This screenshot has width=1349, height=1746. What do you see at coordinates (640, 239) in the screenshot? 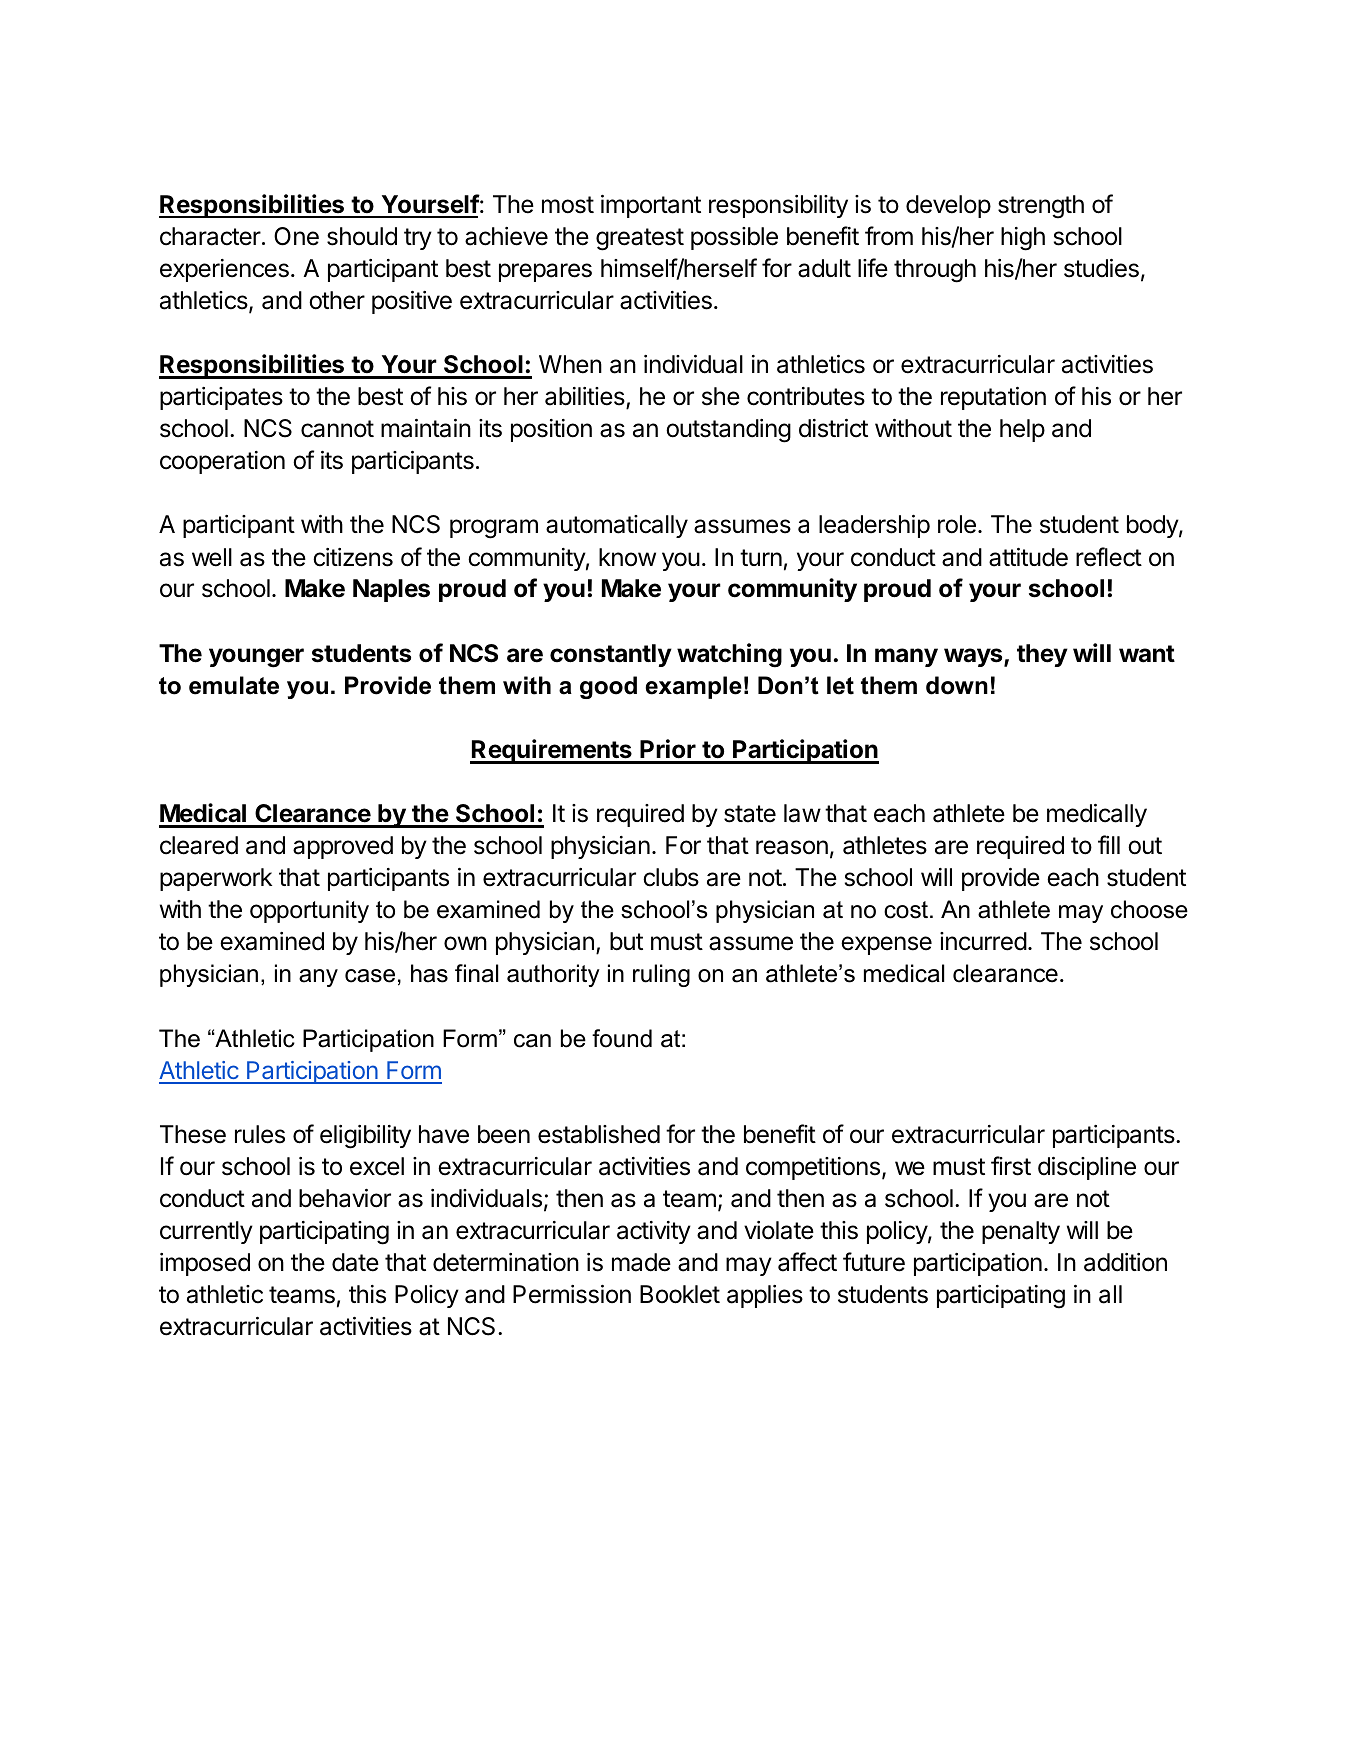
I see `greatest` at bounding box center [640, 239].
